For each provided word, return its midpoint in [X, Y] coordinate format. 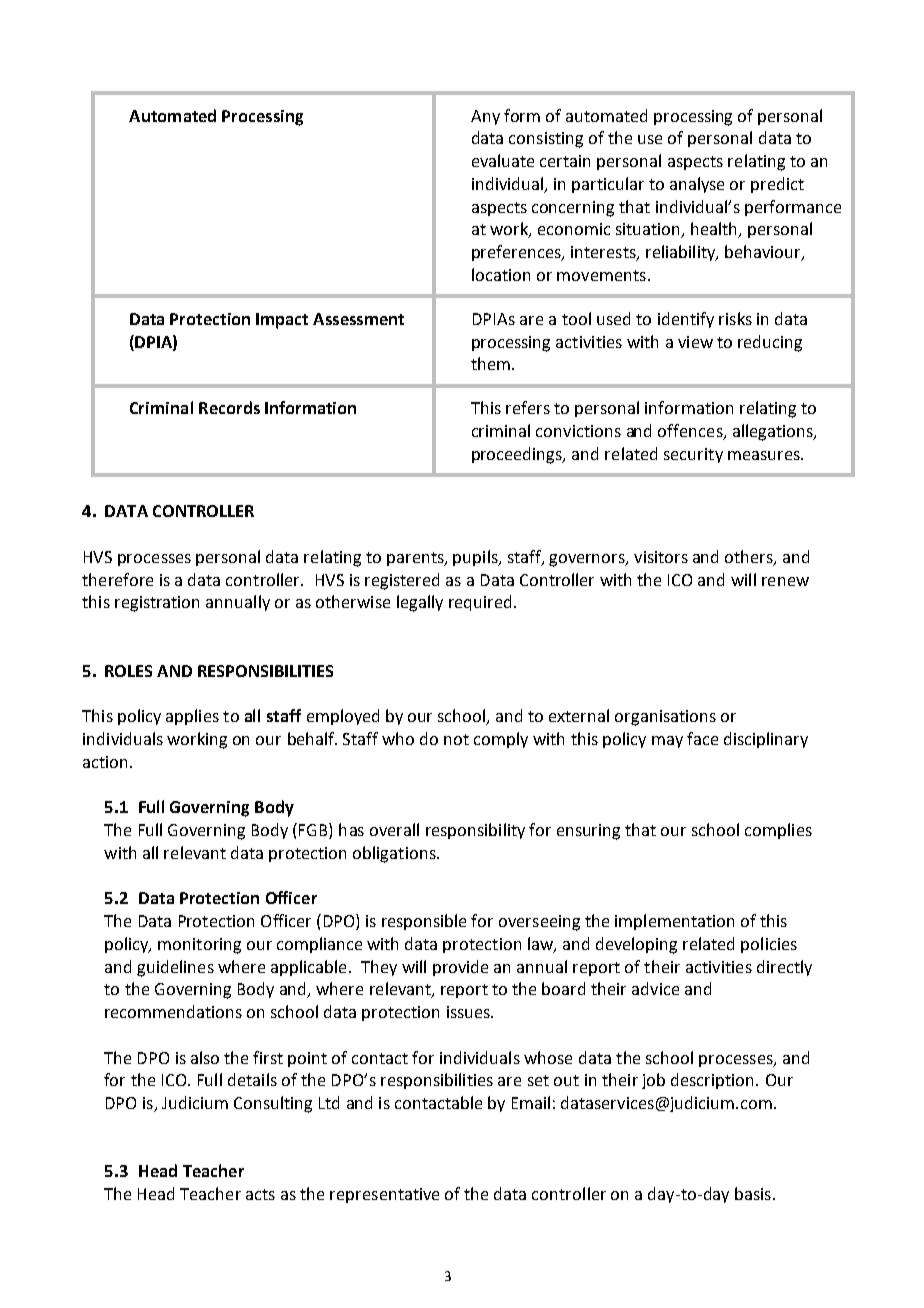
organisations [665, 718]
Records [229, 407]
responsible [424, 922]
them [490, 363]
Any [485, 117]
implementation [674, 922]
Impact [282, 321]
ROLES [128, 671]
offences [691, 432]
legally [420, 603]
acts [260, 1194]
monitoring [199, 946]
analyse [697, 185]
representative [384, 1195]
